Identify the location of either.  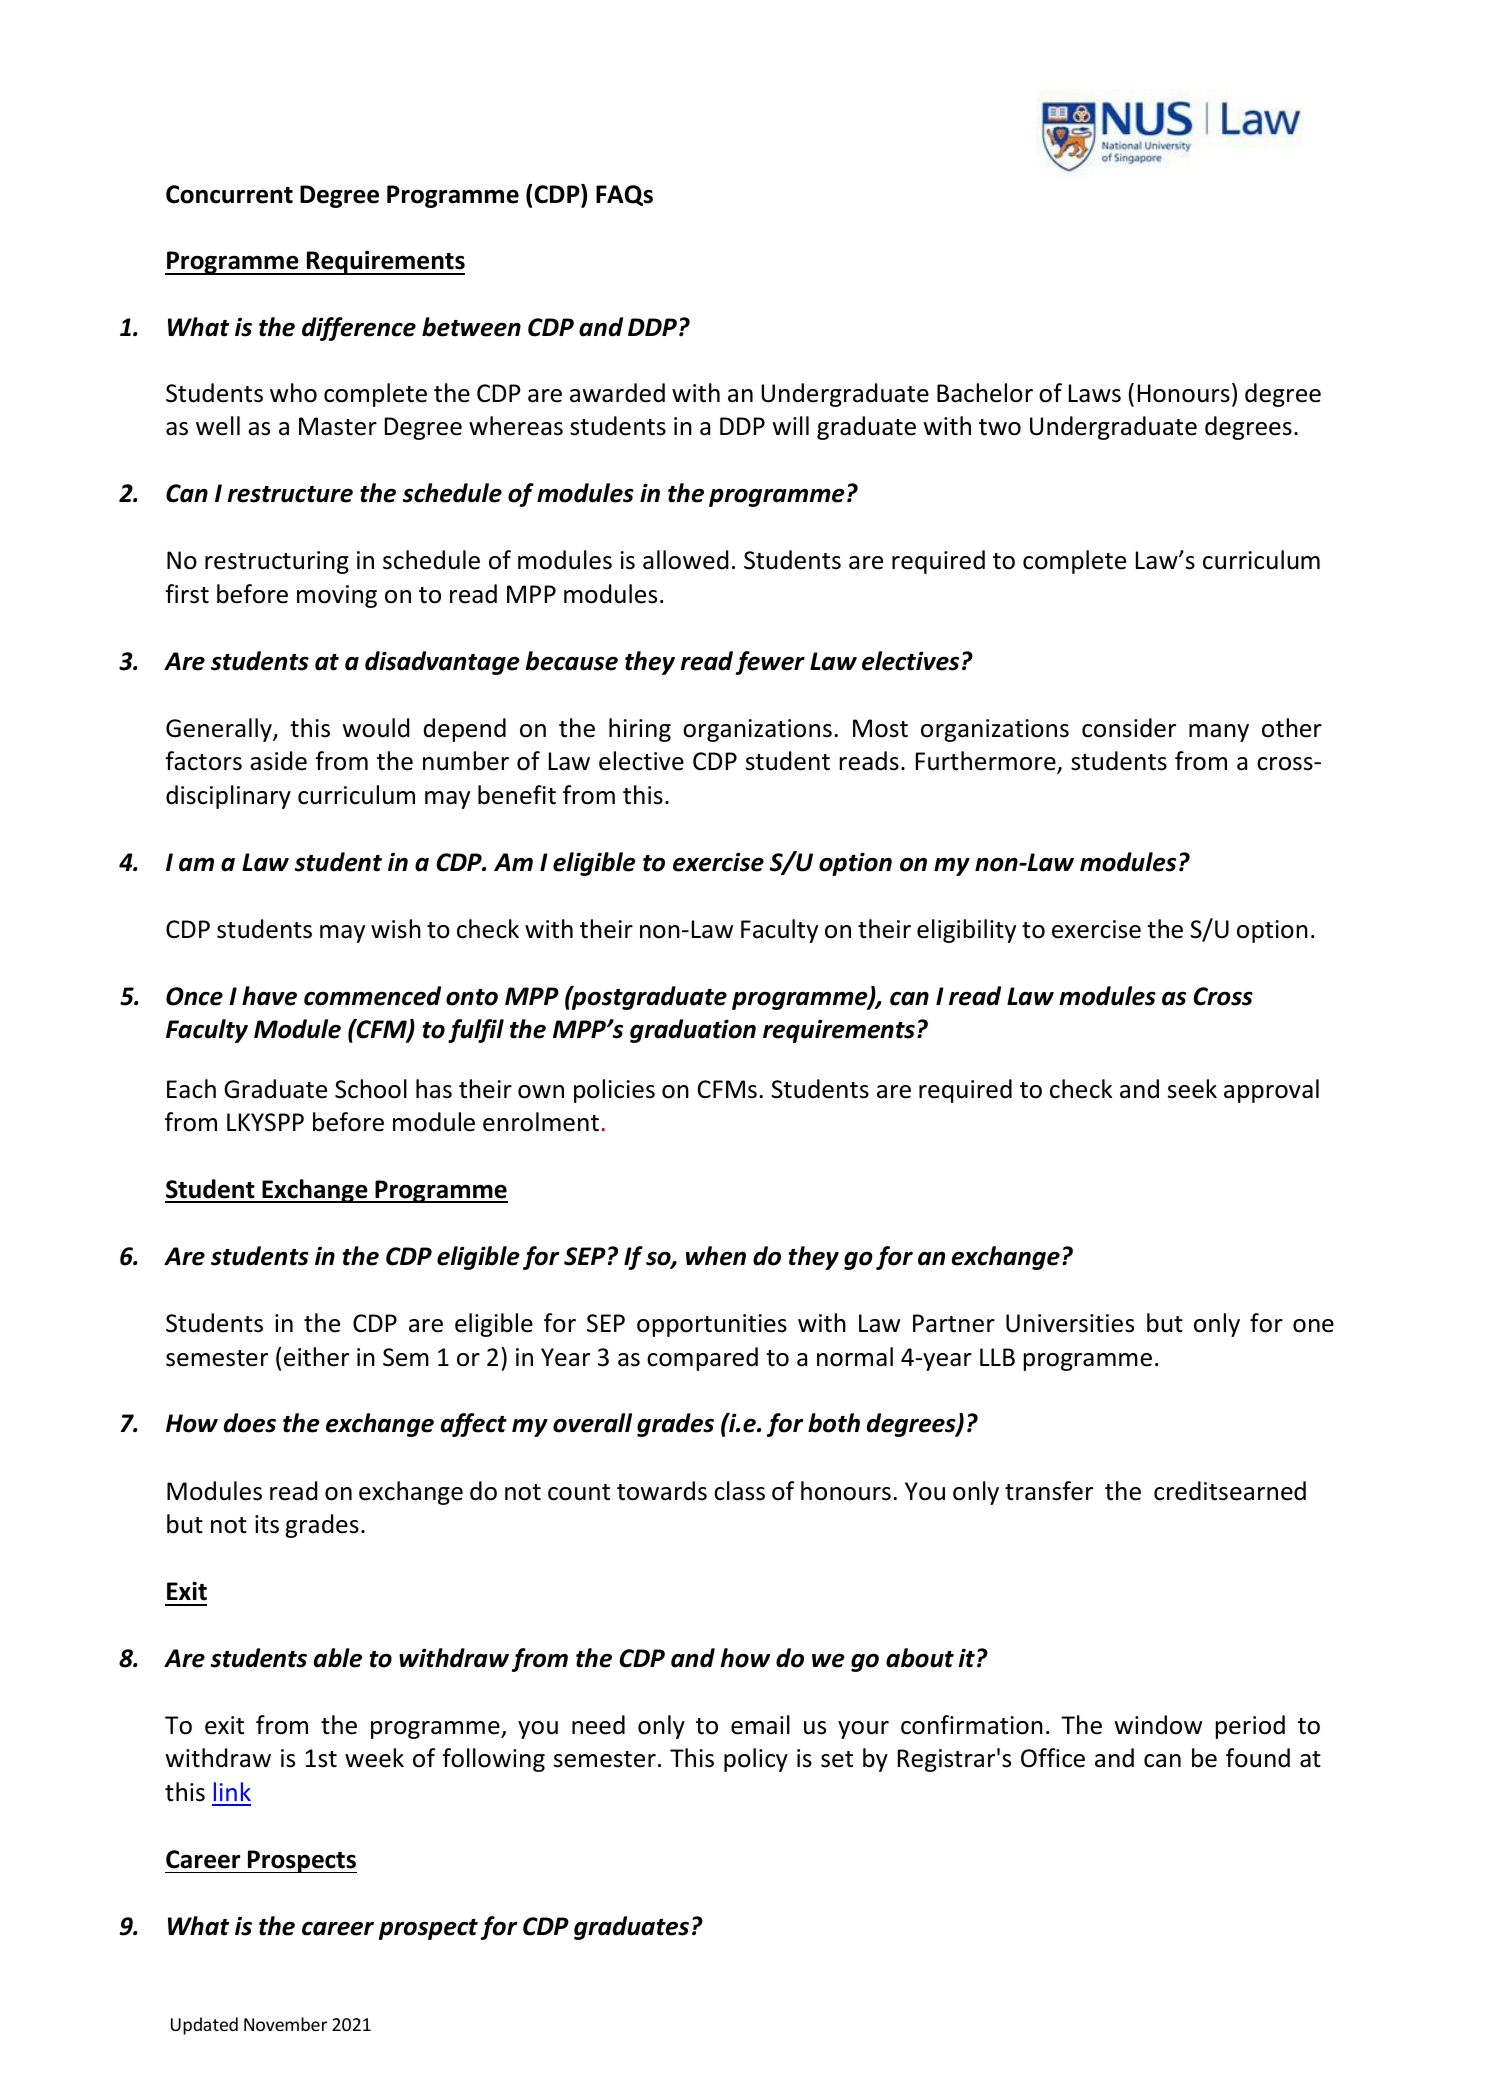
(316, 1357).
